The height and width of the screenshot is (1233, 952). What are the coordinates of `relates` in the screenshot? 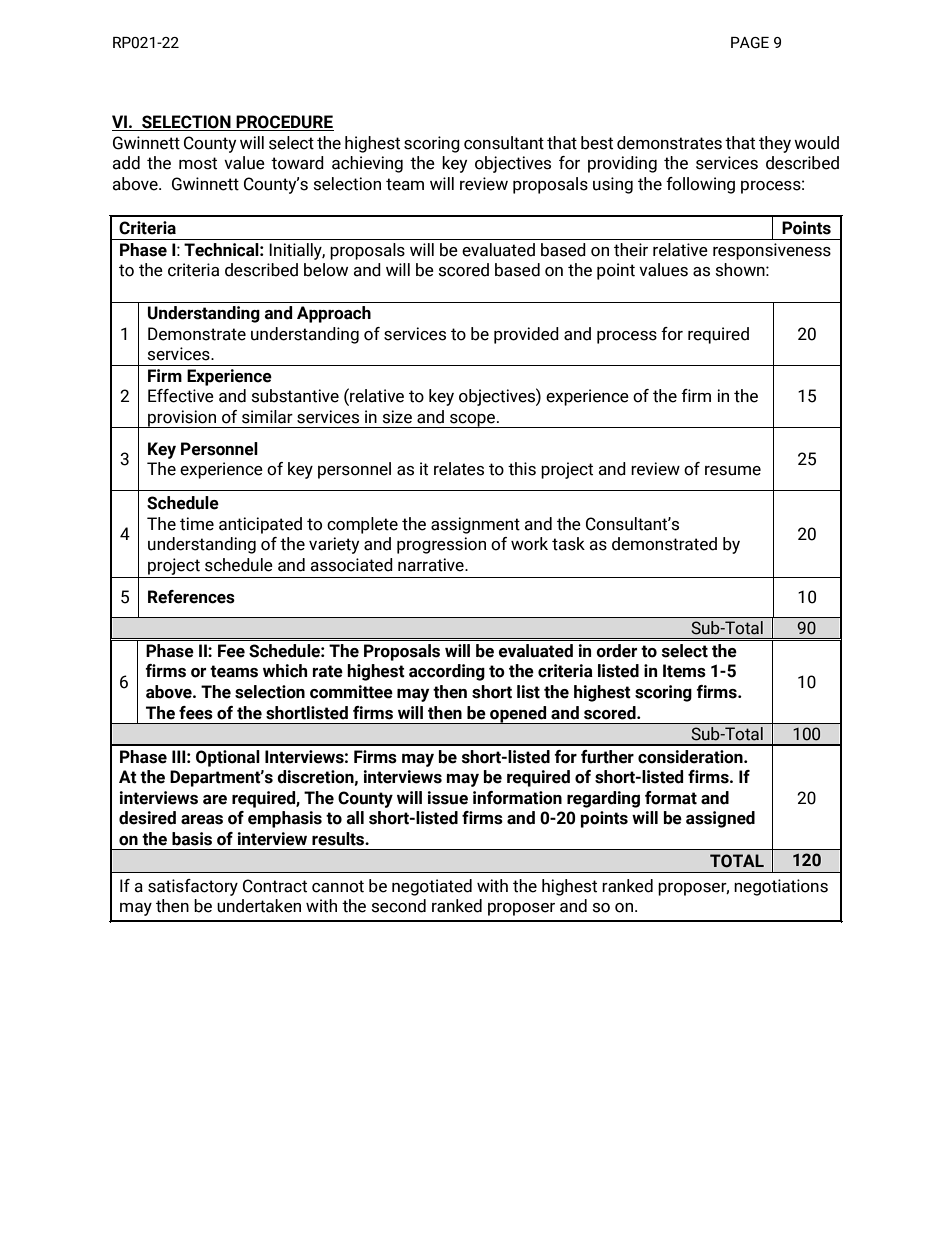 It's located at (459, 469).
